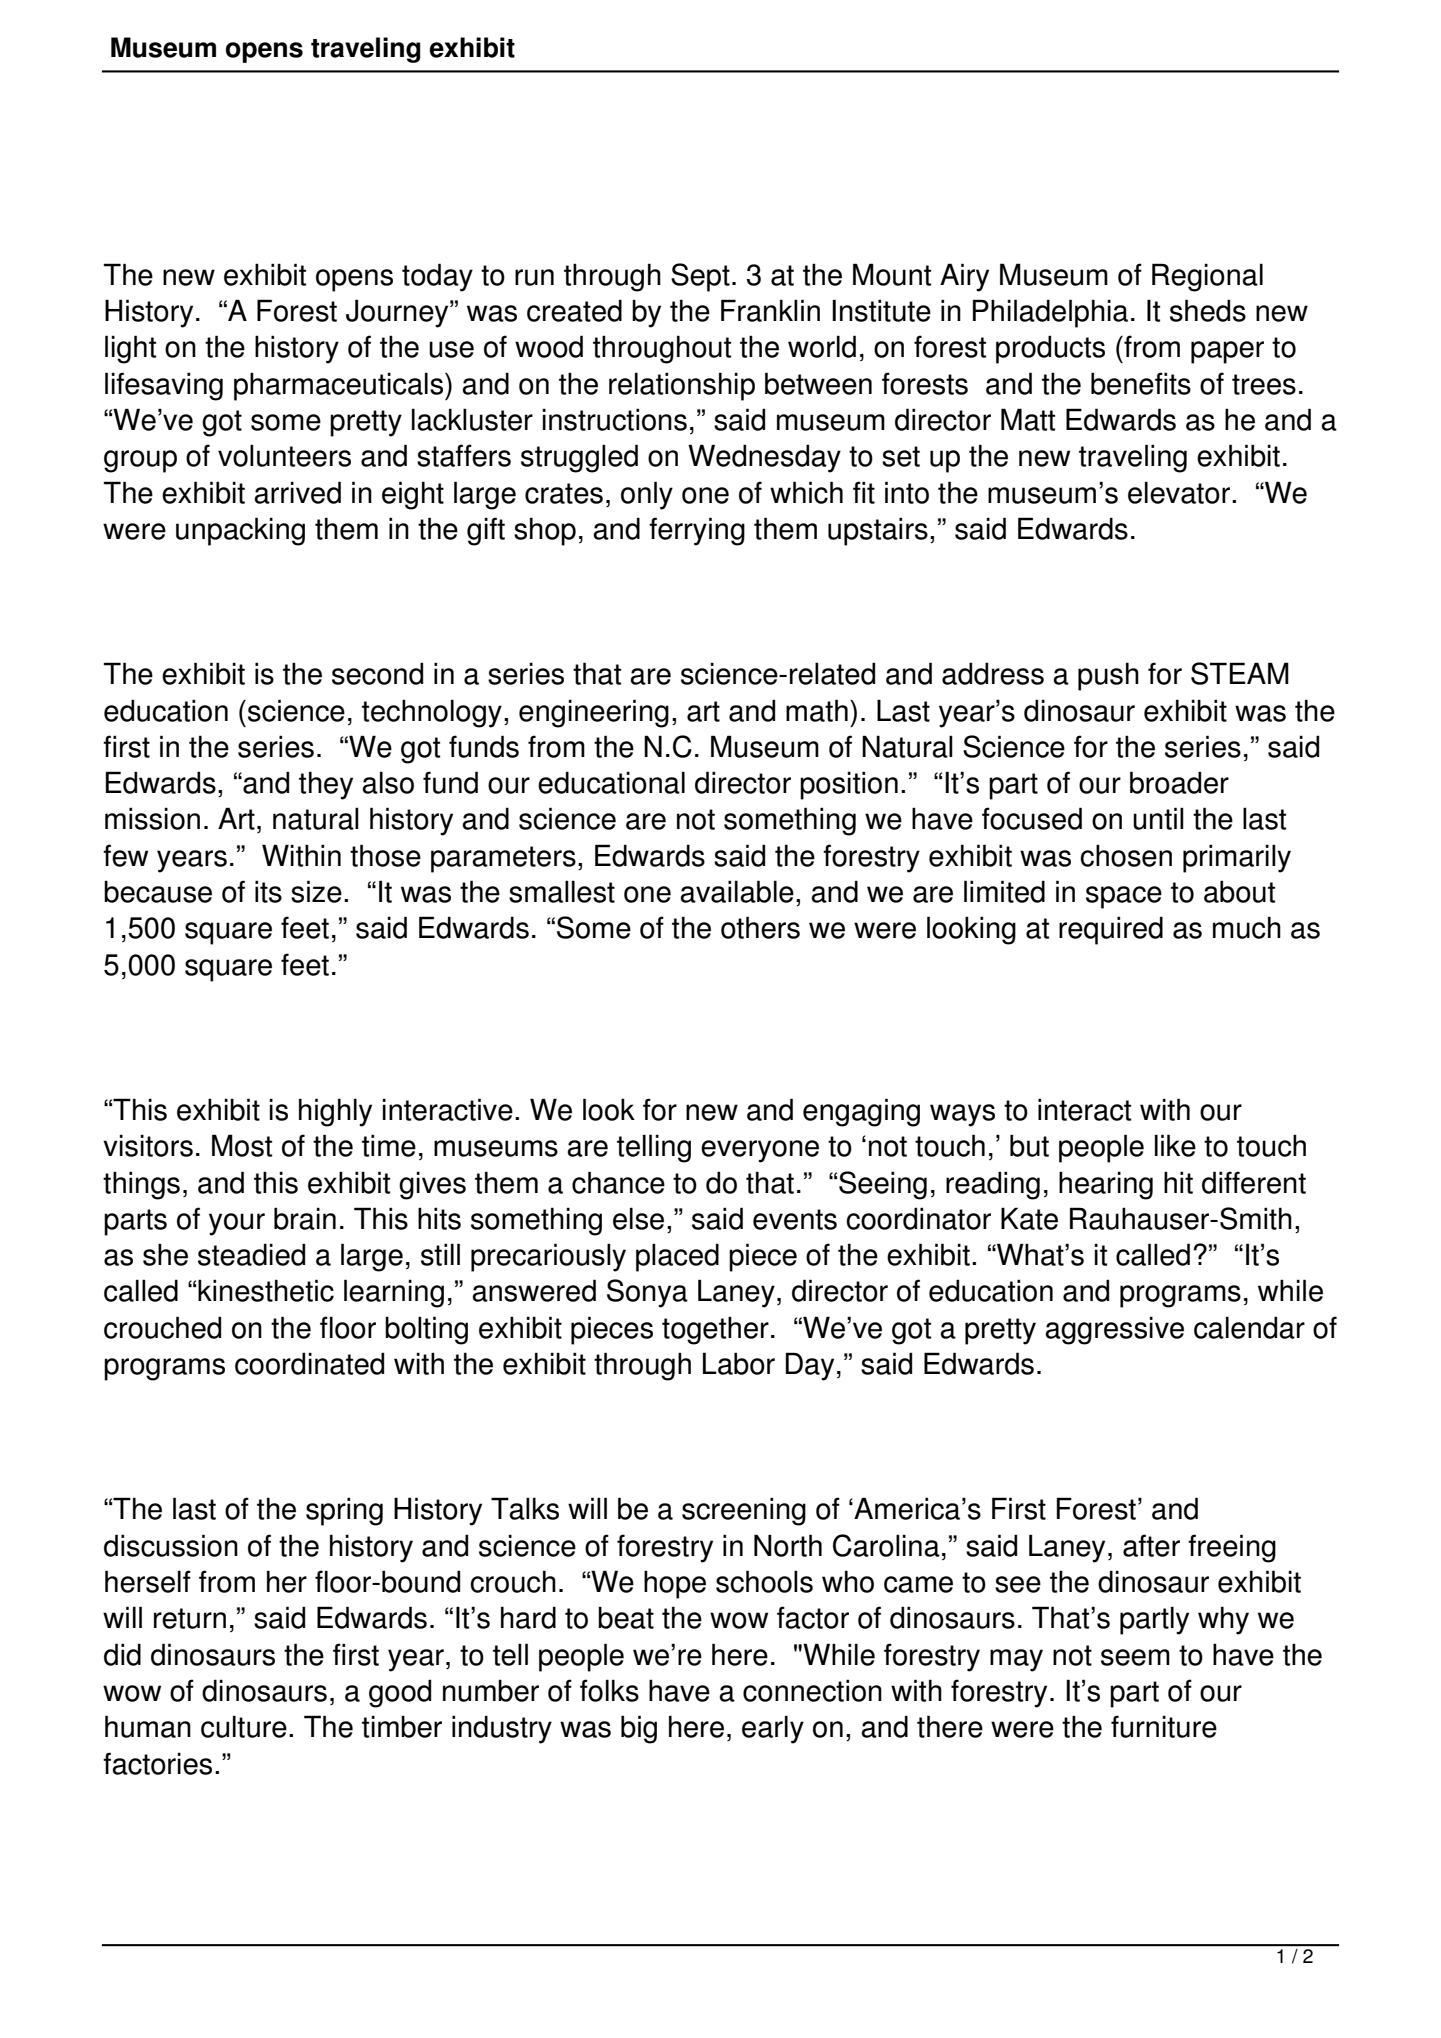 The width and height of the screenshot is (1441, 2038). Describe the element at coordinates (340, 386) in the screenshot. I see `pharmaceuticals` at that location.
